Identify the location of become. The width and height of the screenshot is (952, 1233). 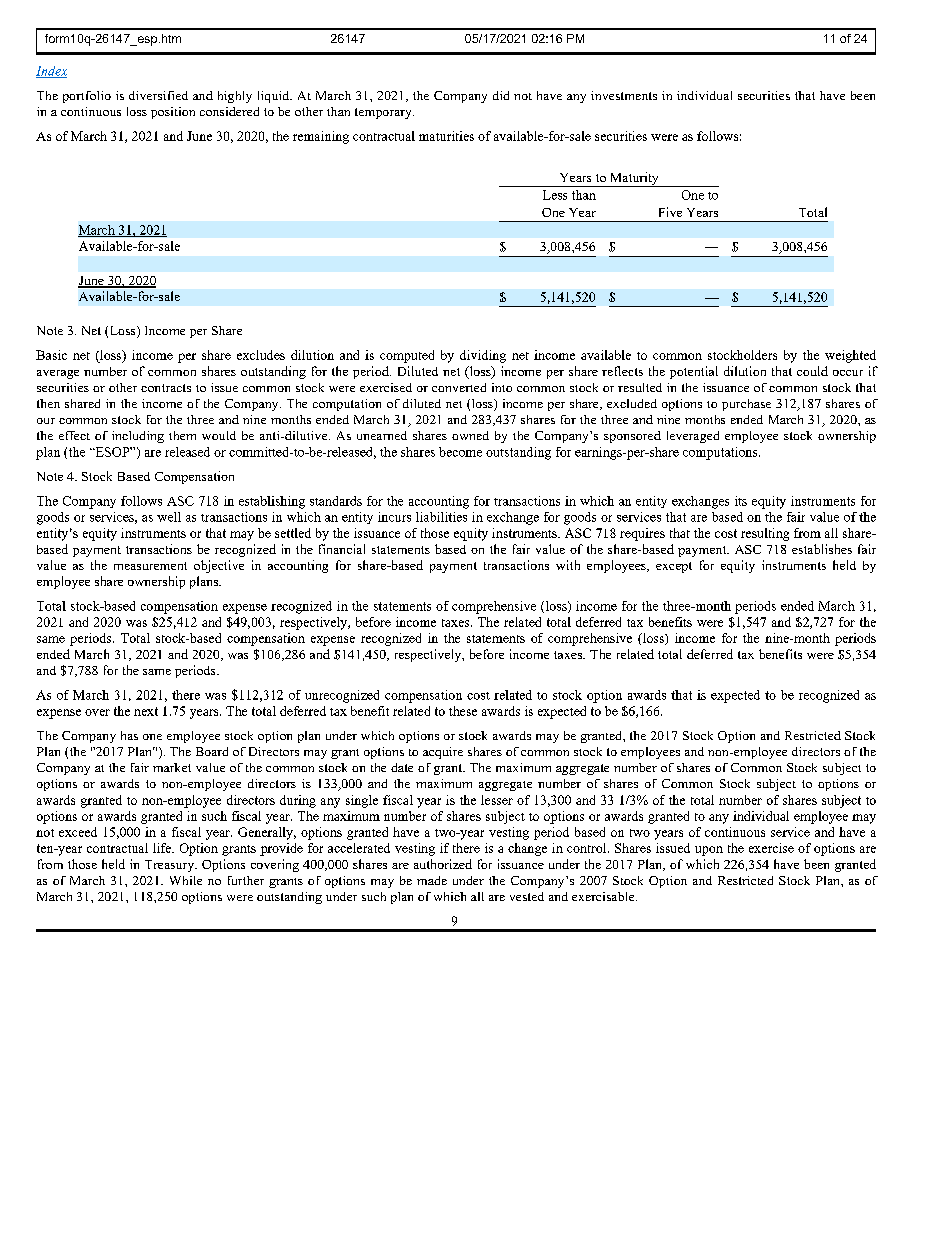
(460, 452).
